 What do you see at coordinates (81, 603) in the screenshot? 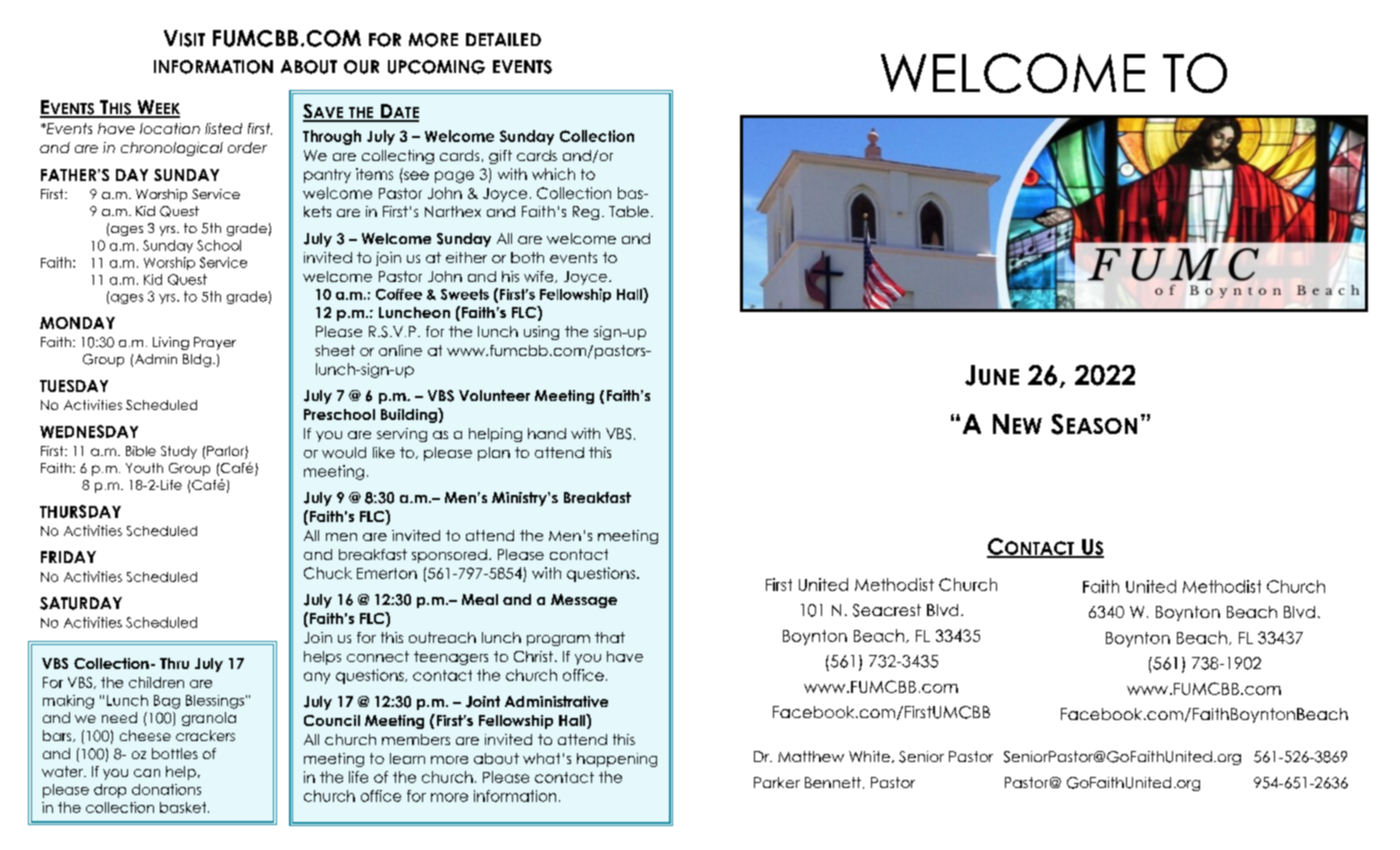
I see `SATURDAY` at bounding box center [81, 603].
